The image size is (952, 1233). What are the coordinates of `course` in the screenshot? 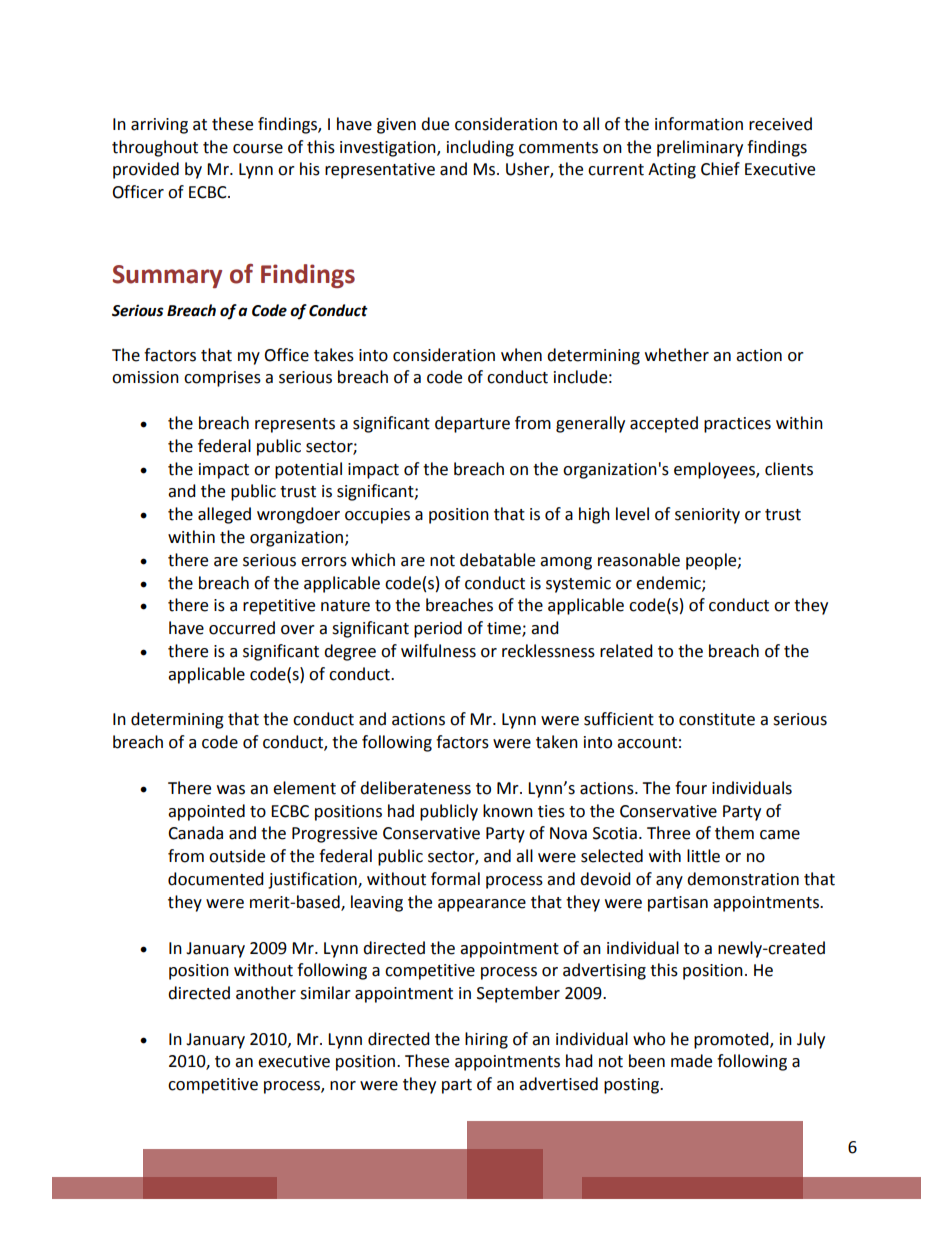 It's located at (258, 149).
